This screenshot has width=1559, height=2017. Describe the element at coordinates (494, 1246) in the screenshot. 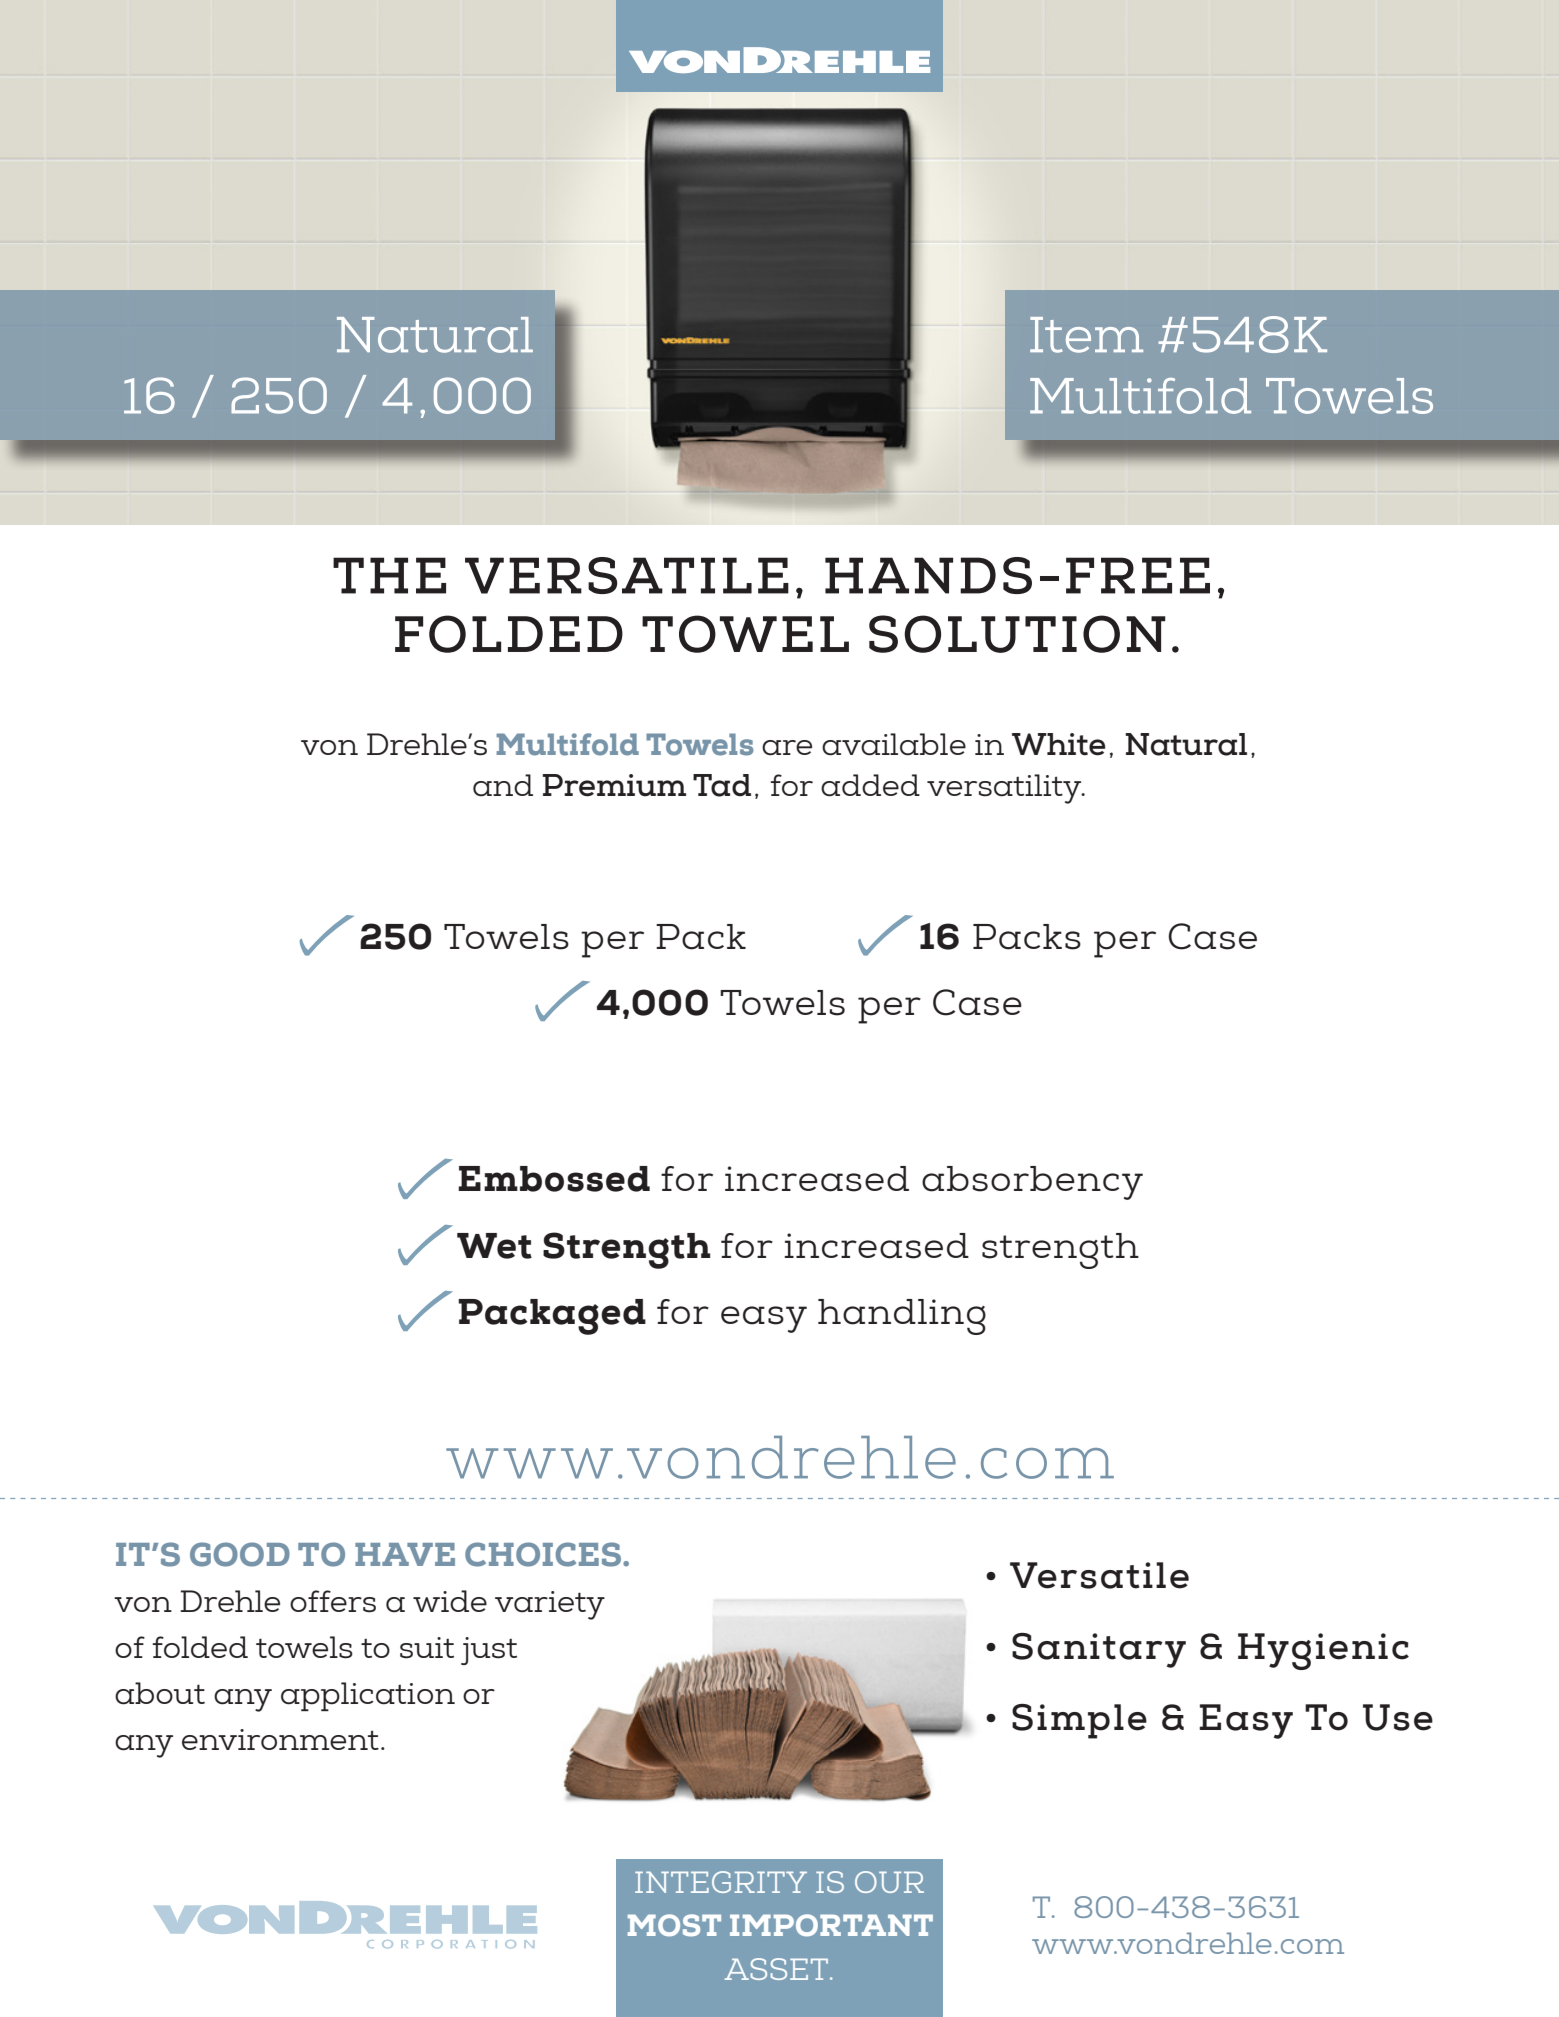

I see `Wet` at that location.
